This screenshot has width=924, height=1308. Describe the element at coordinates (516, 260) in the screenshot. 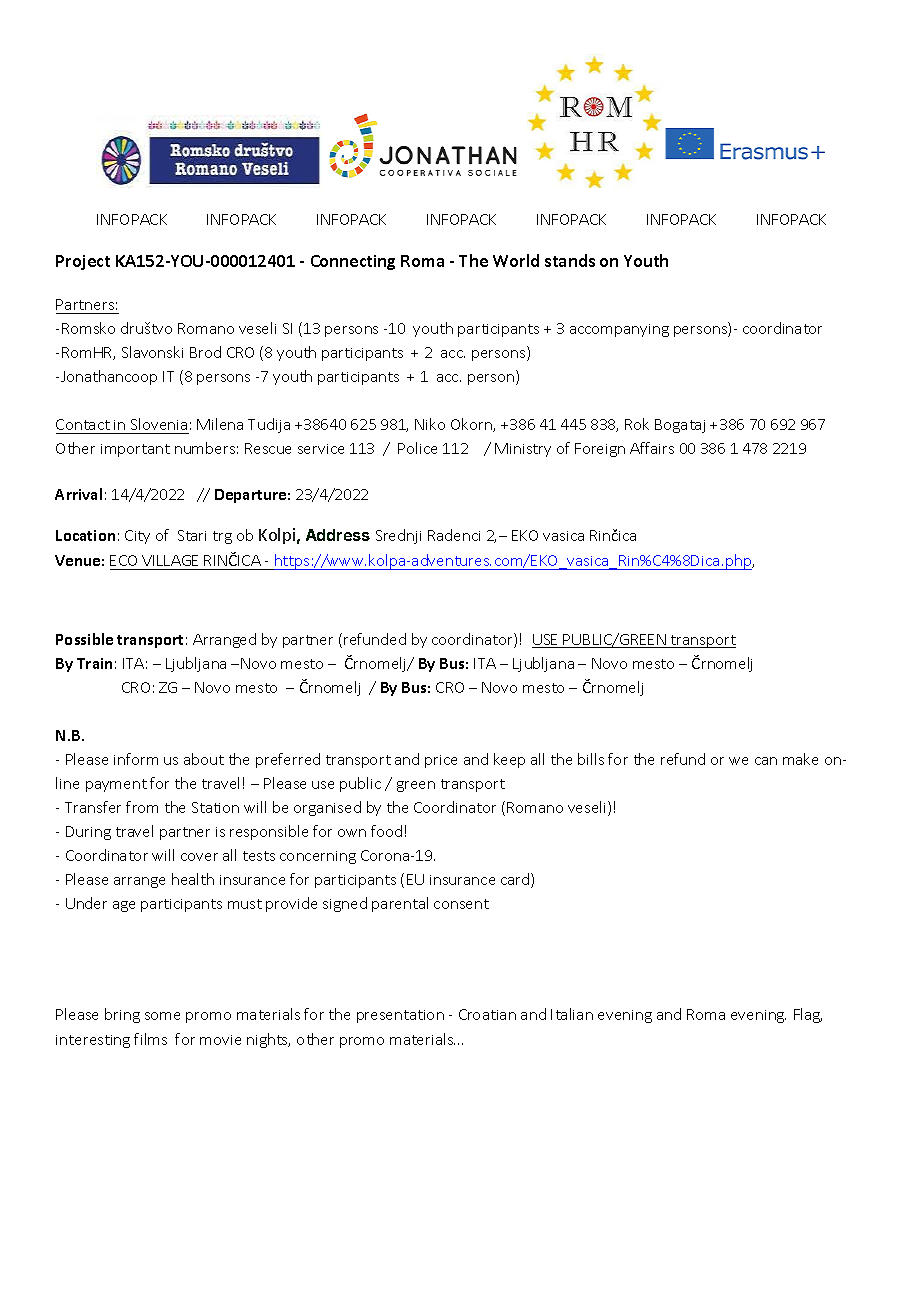

I see `World` at that location.
